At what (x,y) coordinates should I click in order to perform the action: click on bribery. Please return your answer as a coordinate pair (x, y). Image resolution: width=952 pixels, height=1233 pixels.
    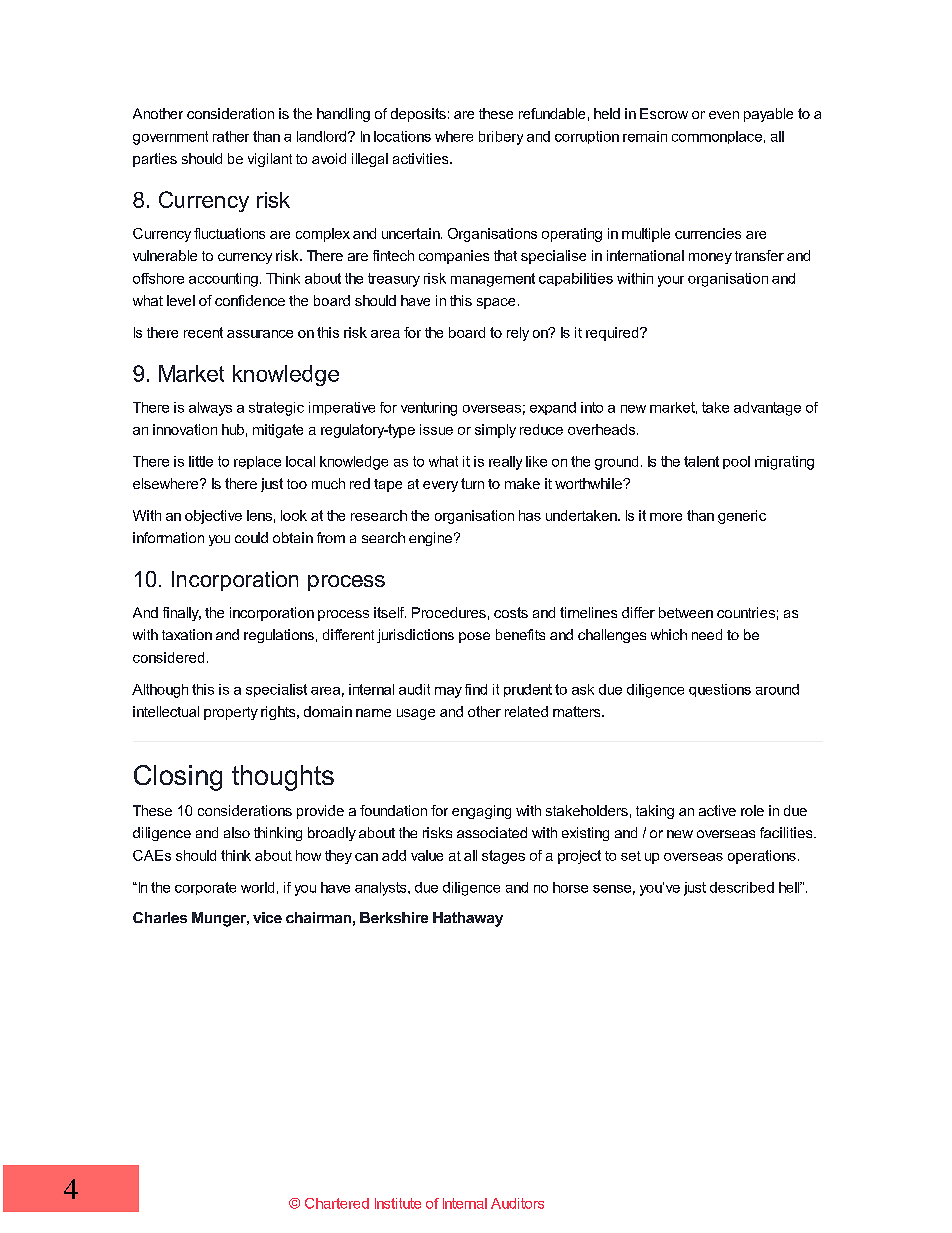
    Looking at the image, I should click on (501, 138).
